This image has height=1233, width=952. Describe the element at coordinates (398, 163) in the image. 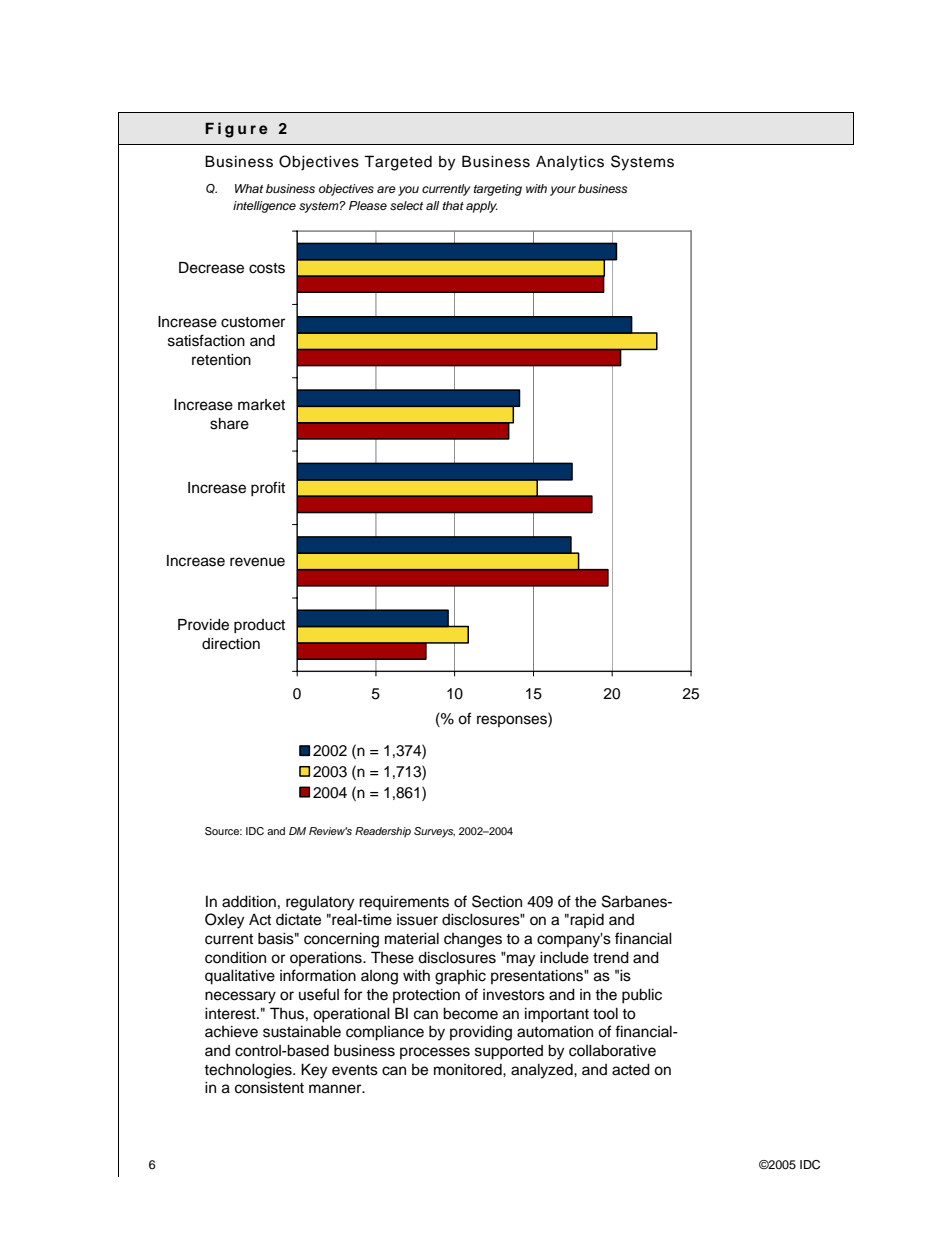

I see `Targeted` at that location.
